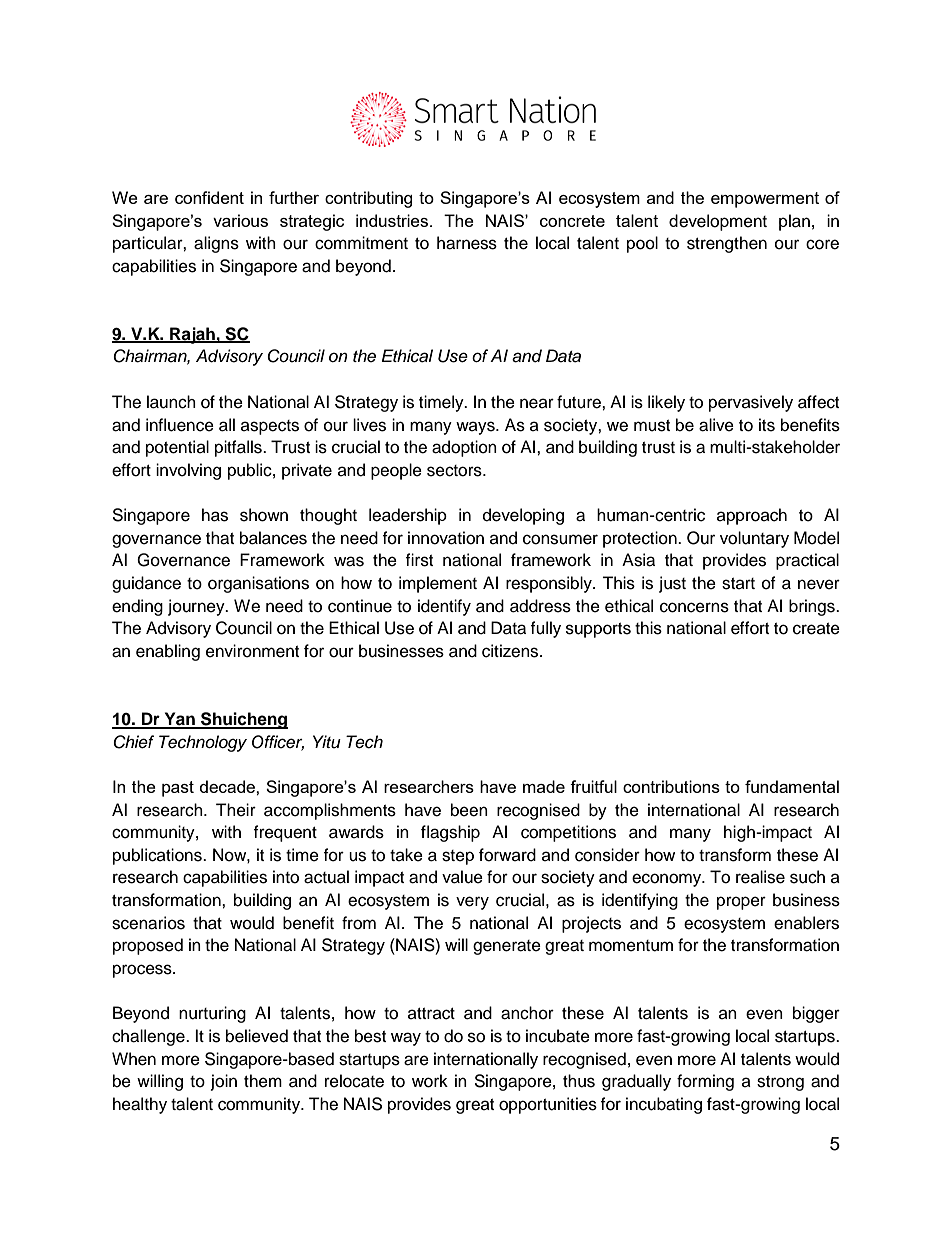 This page has height=1233, width=952. Describe the element at coordinates (224, 1082) in the page. I see `join` at that location.
